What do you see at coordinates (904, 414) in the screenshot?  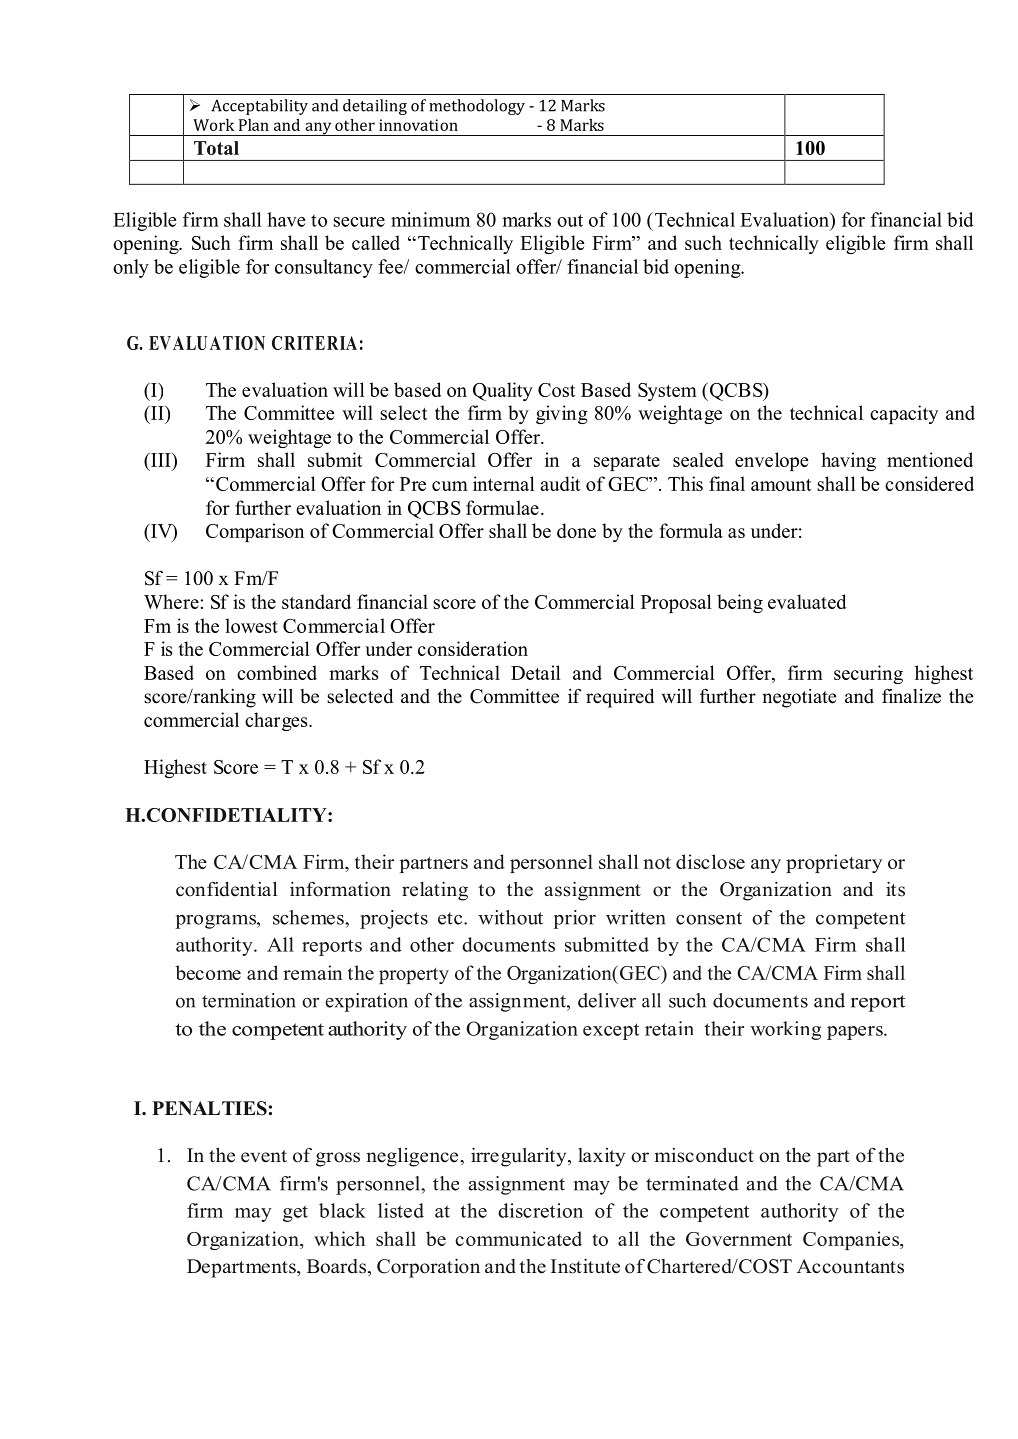 I see `capacity` at bounding box center [904, 414].
